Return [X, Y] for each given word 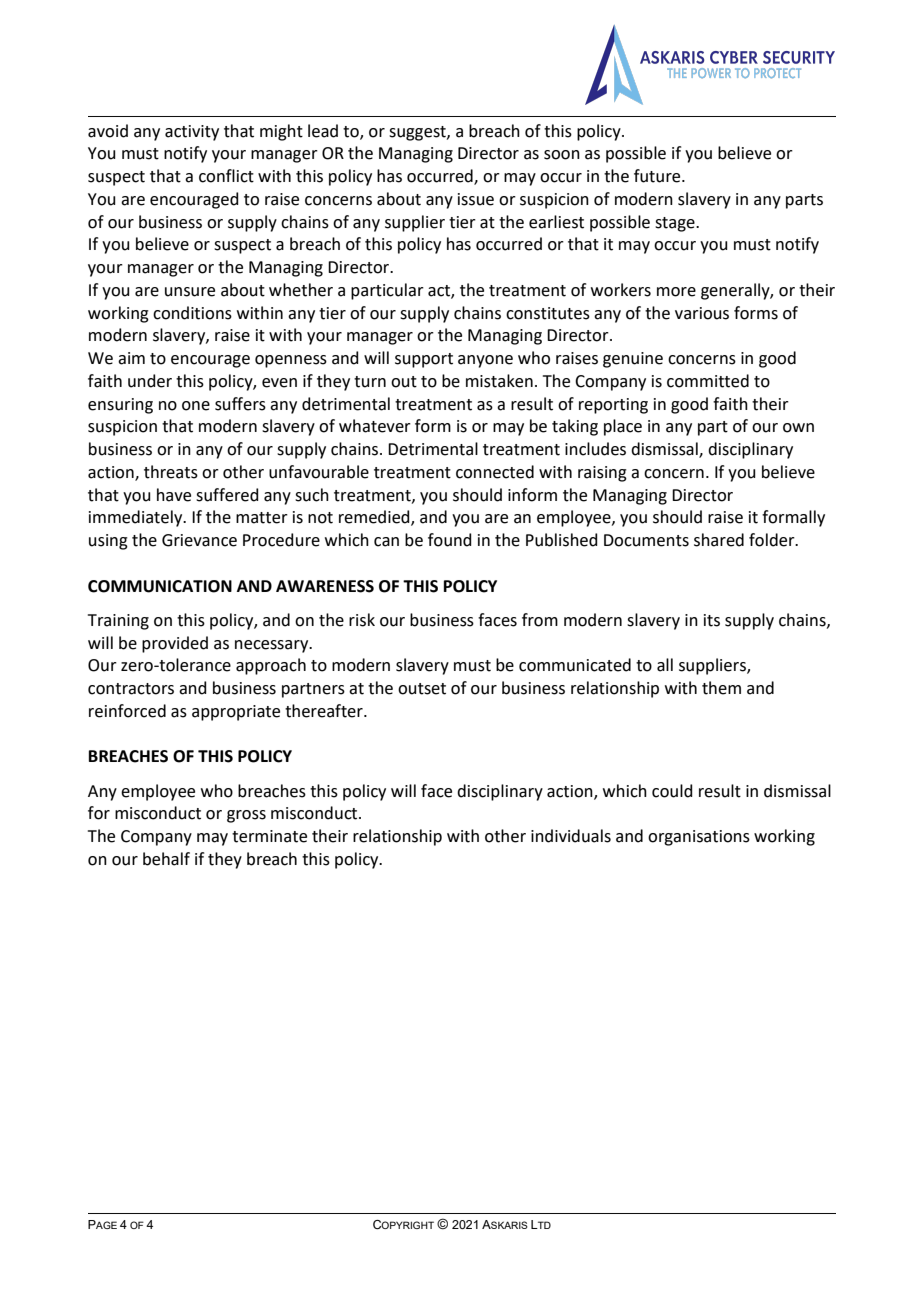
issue [476, 199]
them [721, 688]
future [658, 176]
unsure [190, 292]
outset [422, 689]
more [676, 292]
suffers [240, 404]
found [450, 540]
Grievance [199, 540]
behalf [166, 859]
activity [192, 133]
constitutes [548, 313]
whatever [375, 426]
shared [719, 540]
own [798, 428]
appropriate [236, 713]
